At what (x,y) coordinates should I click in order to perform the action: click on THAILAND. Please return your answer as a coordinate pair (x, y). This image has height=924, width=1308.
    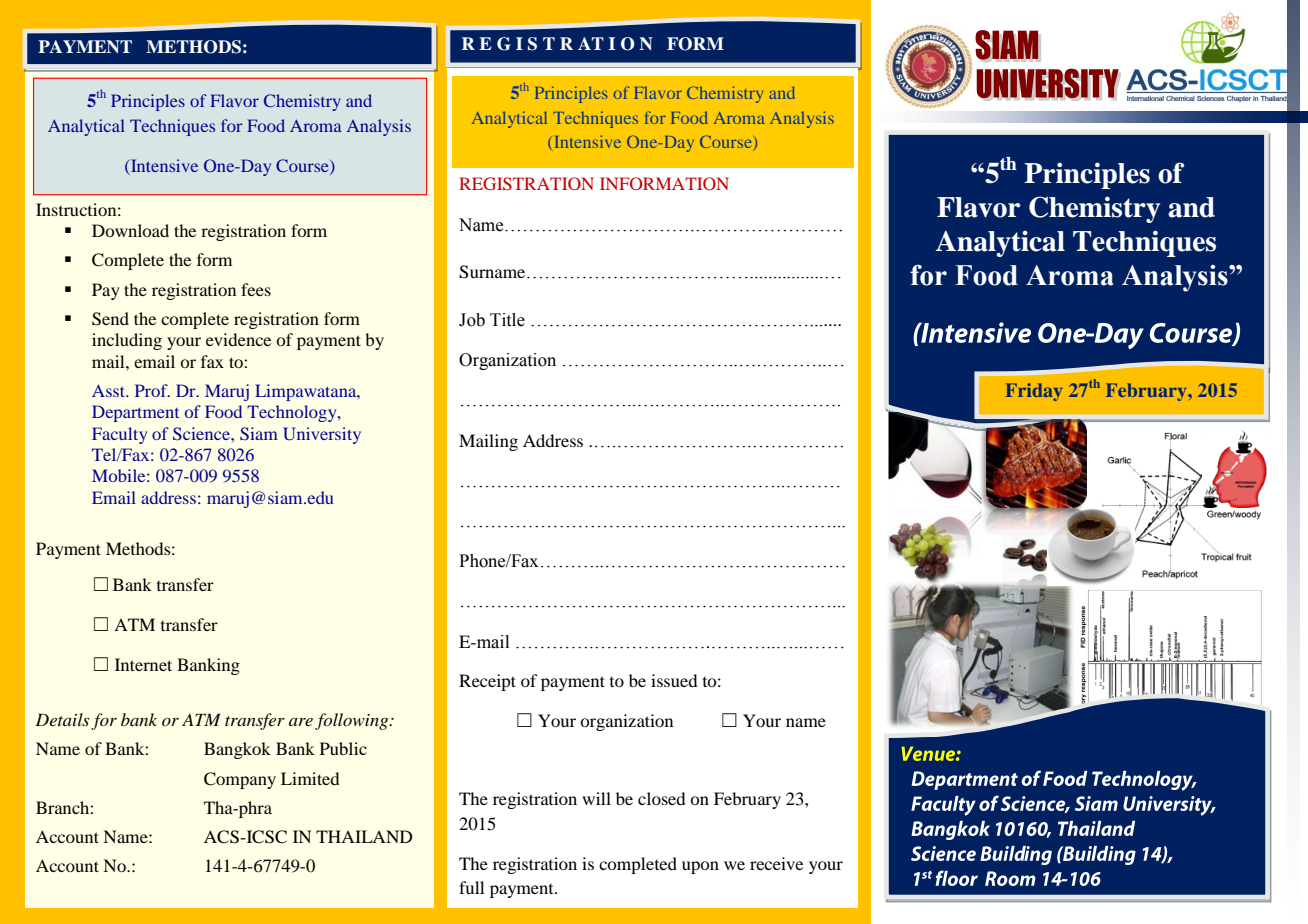
    Looking at the image, I should click on (364, 836).
